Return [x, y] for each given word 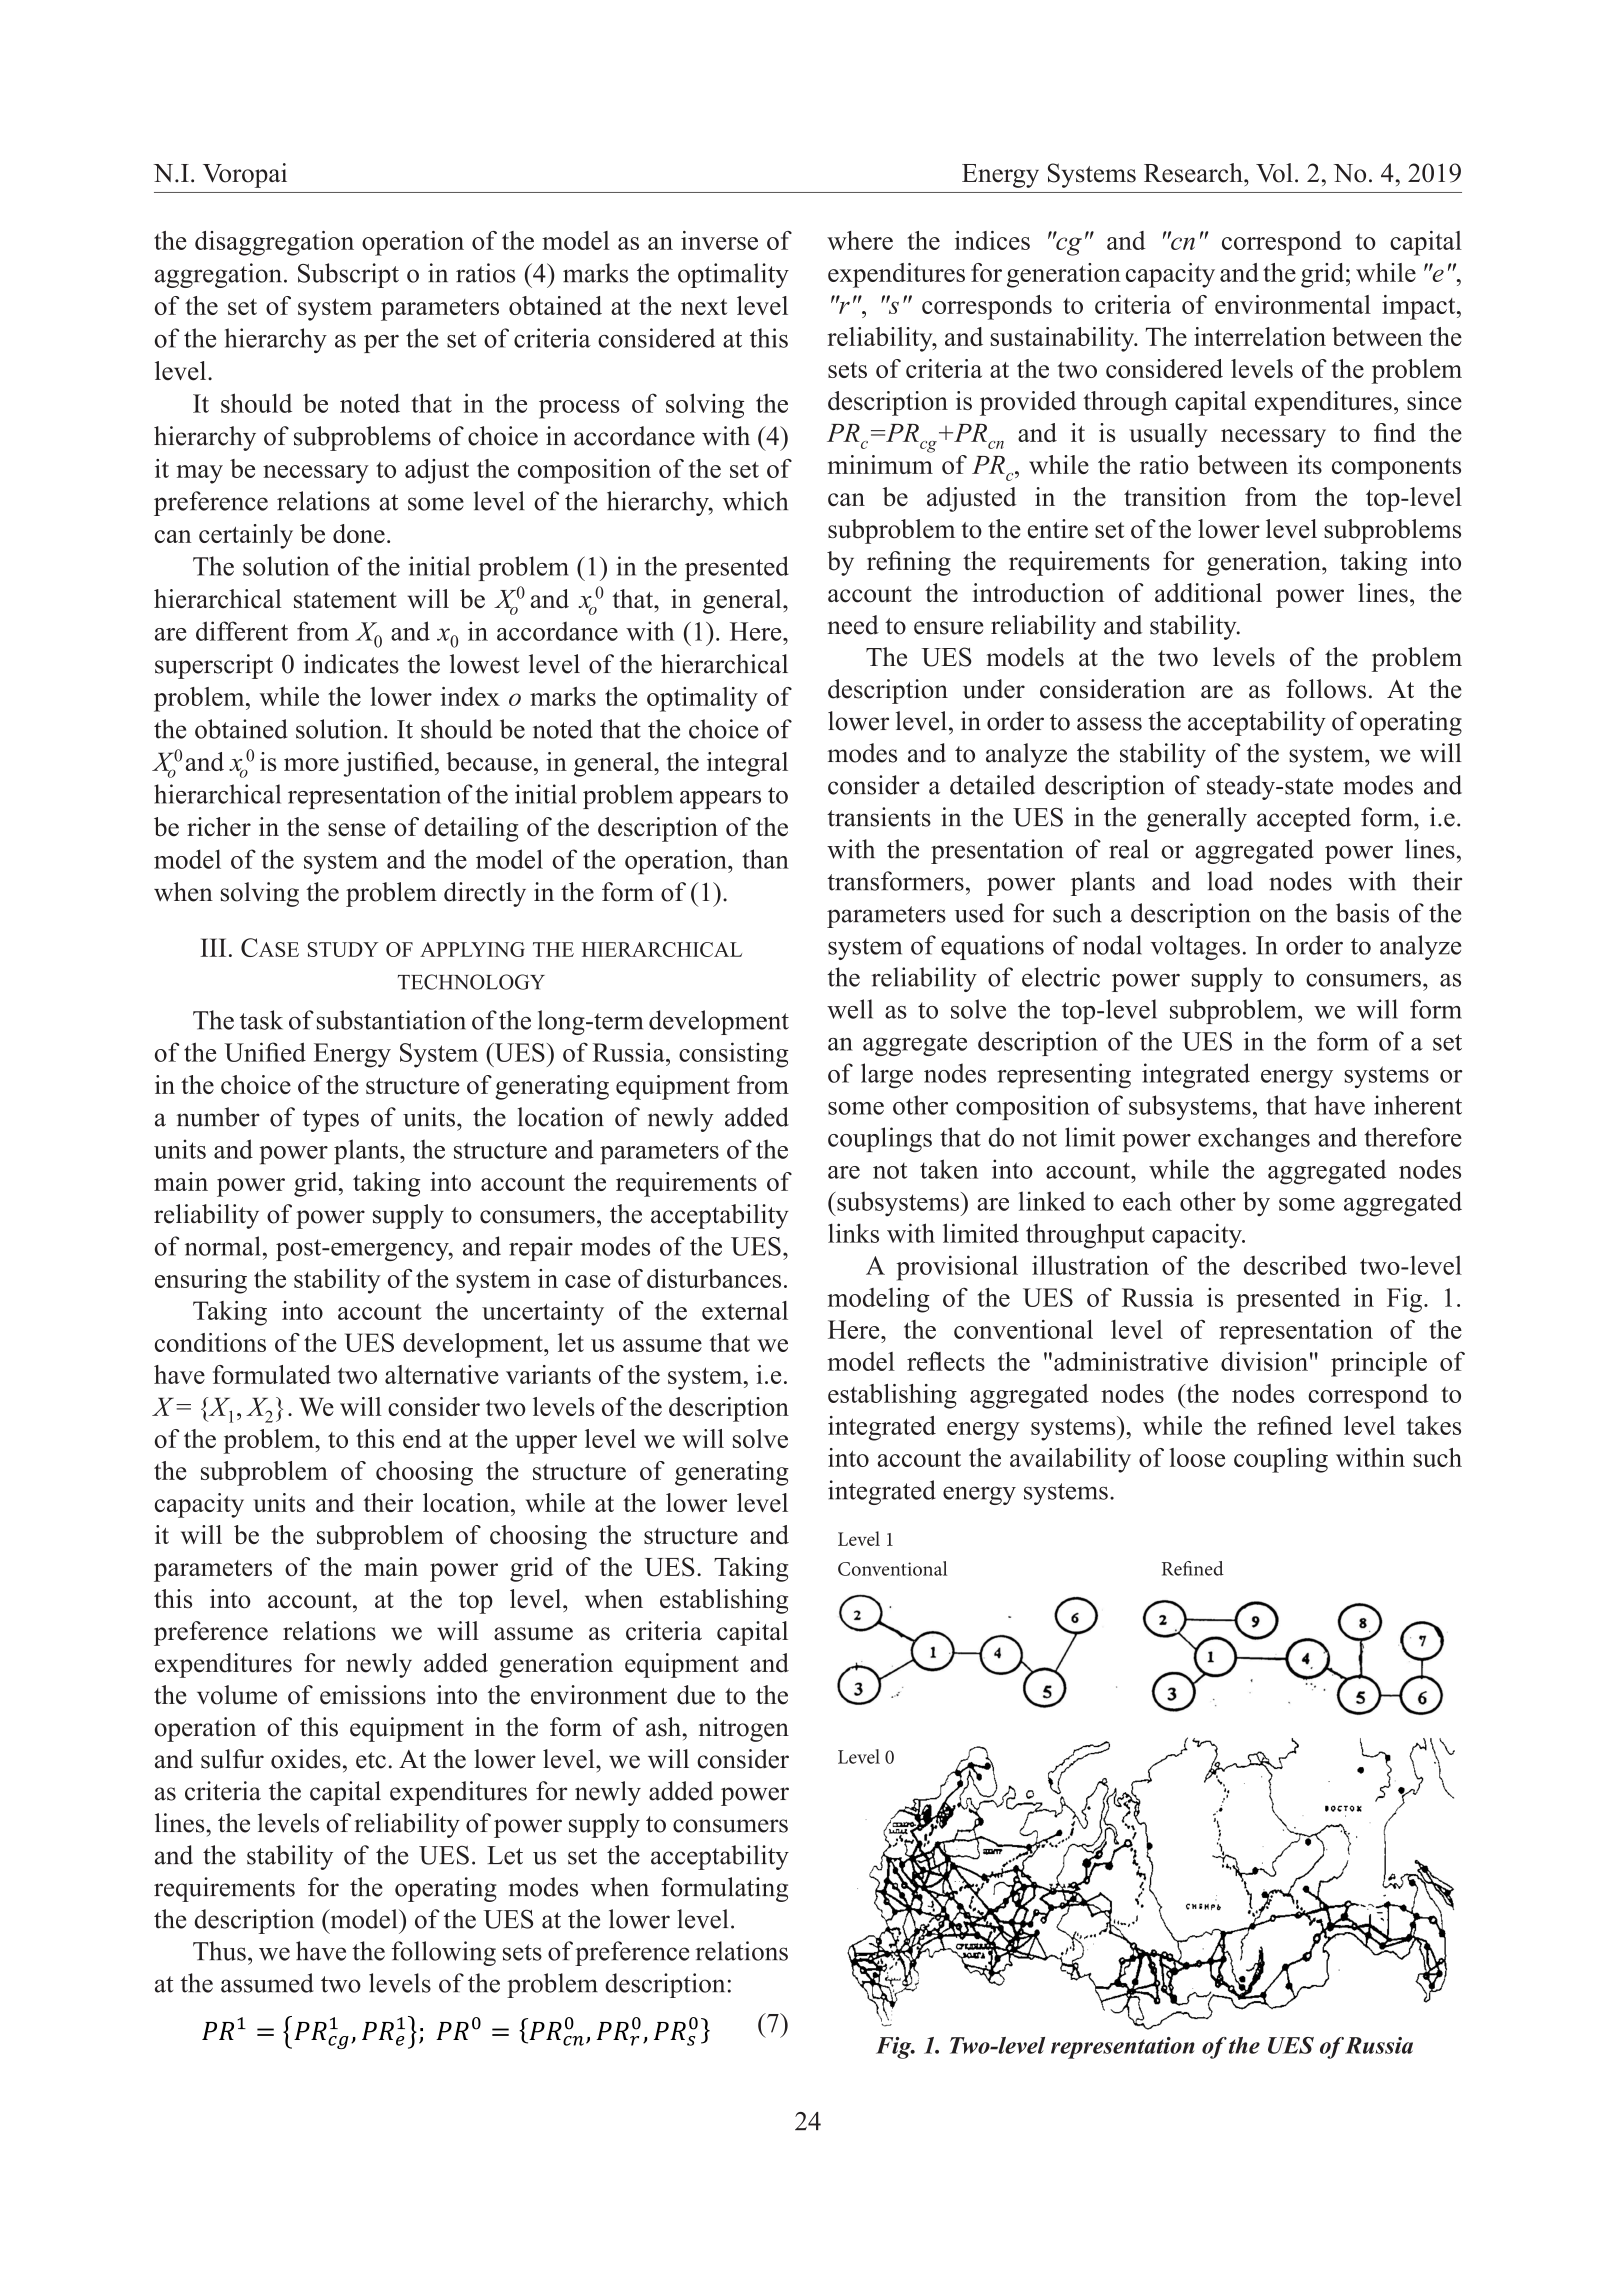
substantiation [391, 1020]
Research [1194, 173]
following [443, 1953]
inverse [719, 240]
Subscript [348, 275]
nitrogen [744, 1729]
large [887, 1076]
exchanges [1254, 1140]
